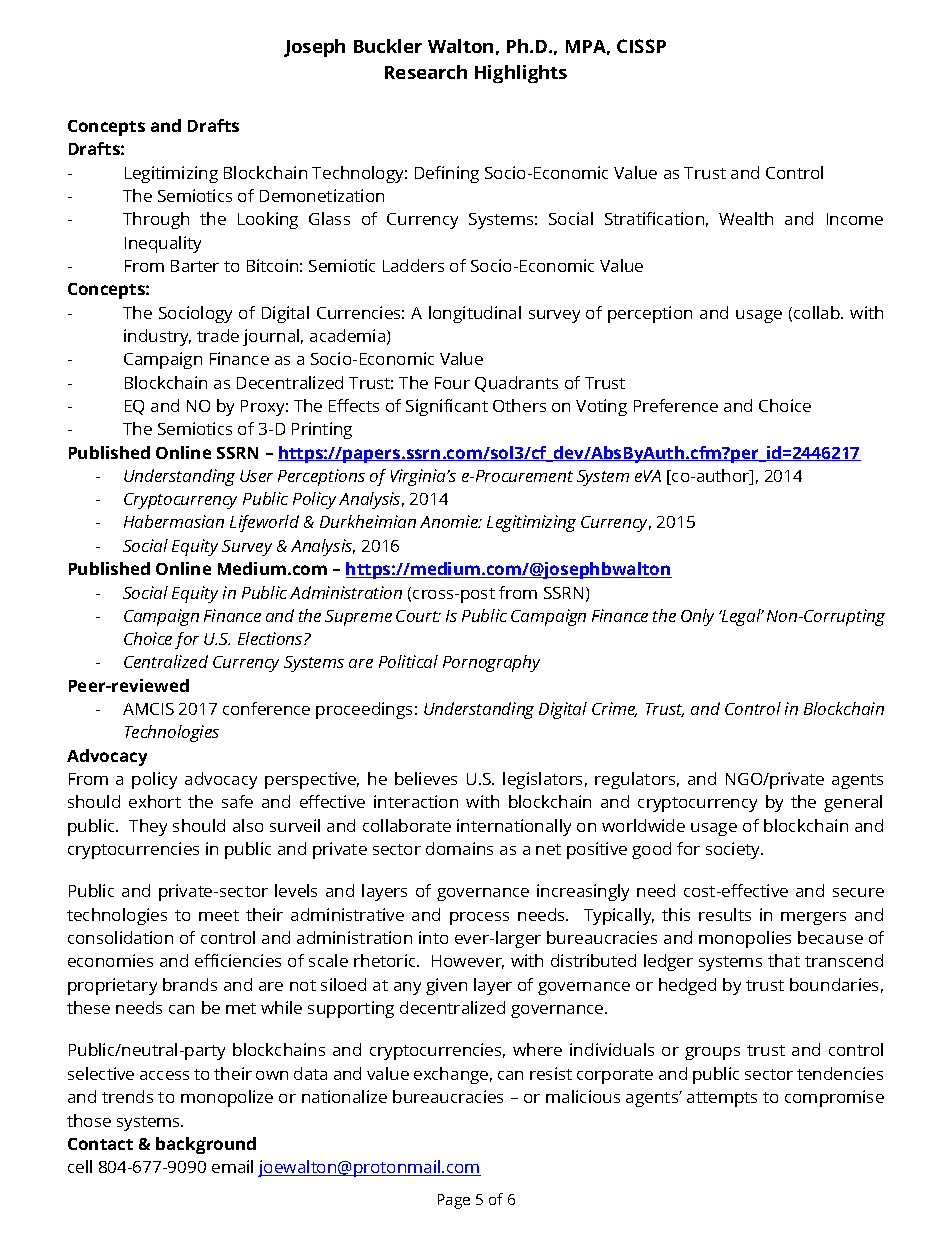 This screenshot has width=952, height=1233. I want to click on Through, so click(156, 220).
